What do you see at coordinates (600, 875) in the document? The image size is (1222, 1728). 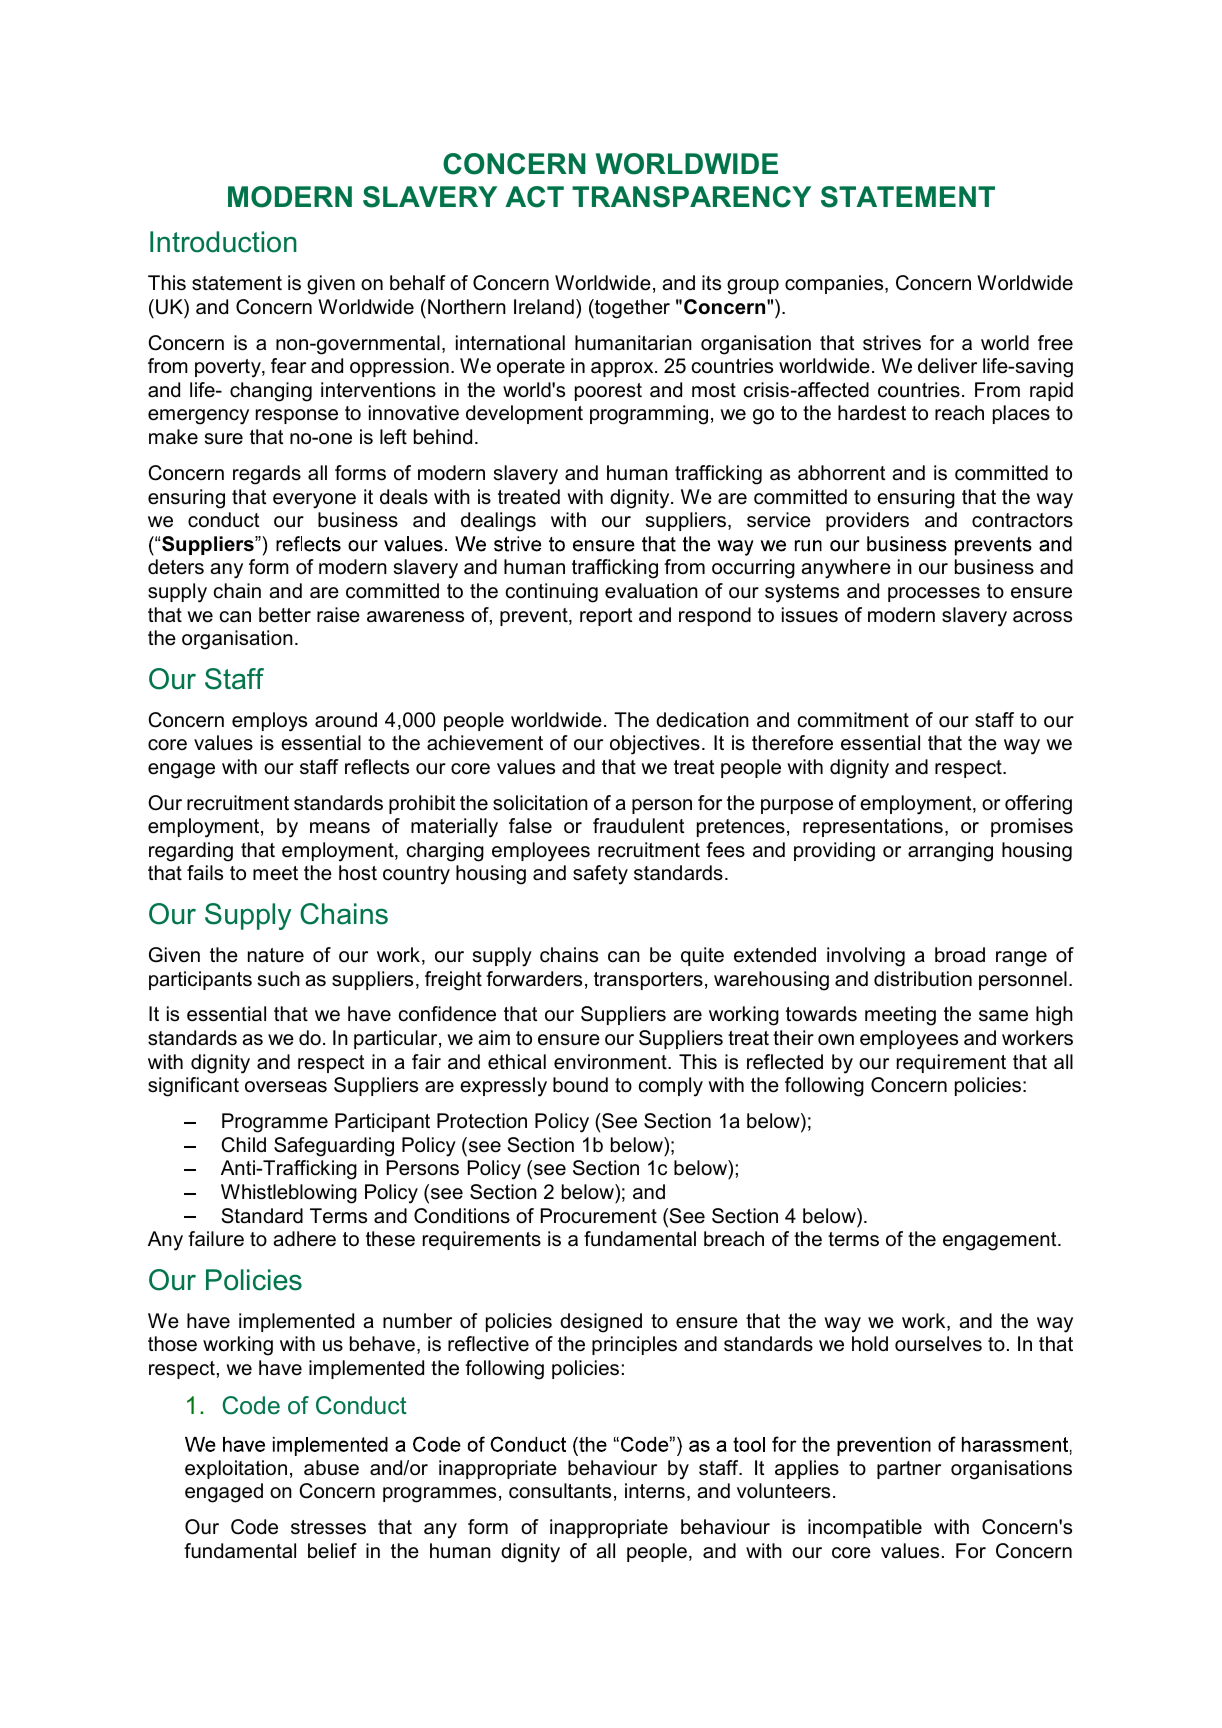 I see `safety` at bounding box center [600, 875].
